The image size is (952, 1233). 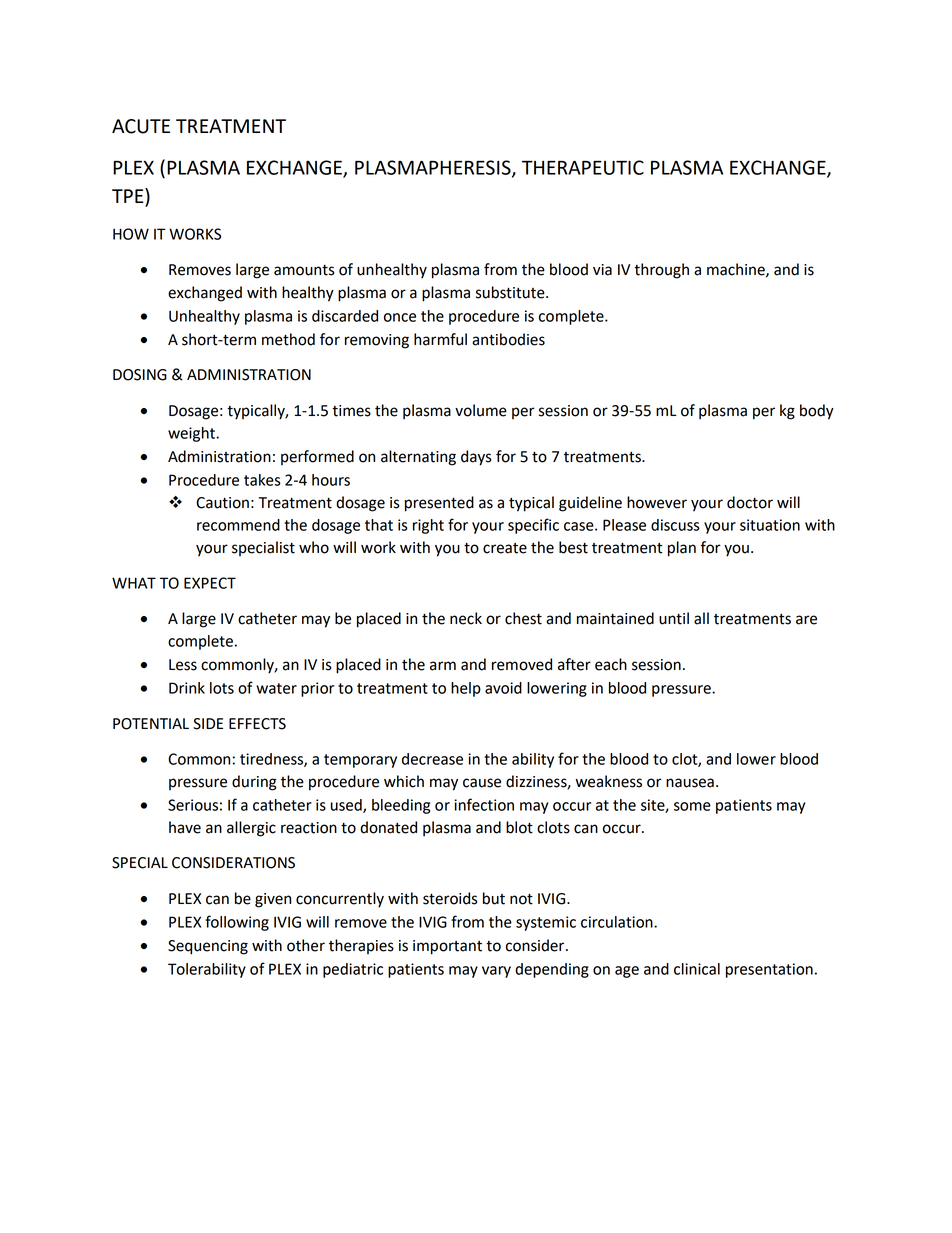 I want to click on create, so click(x=505, y=548).
